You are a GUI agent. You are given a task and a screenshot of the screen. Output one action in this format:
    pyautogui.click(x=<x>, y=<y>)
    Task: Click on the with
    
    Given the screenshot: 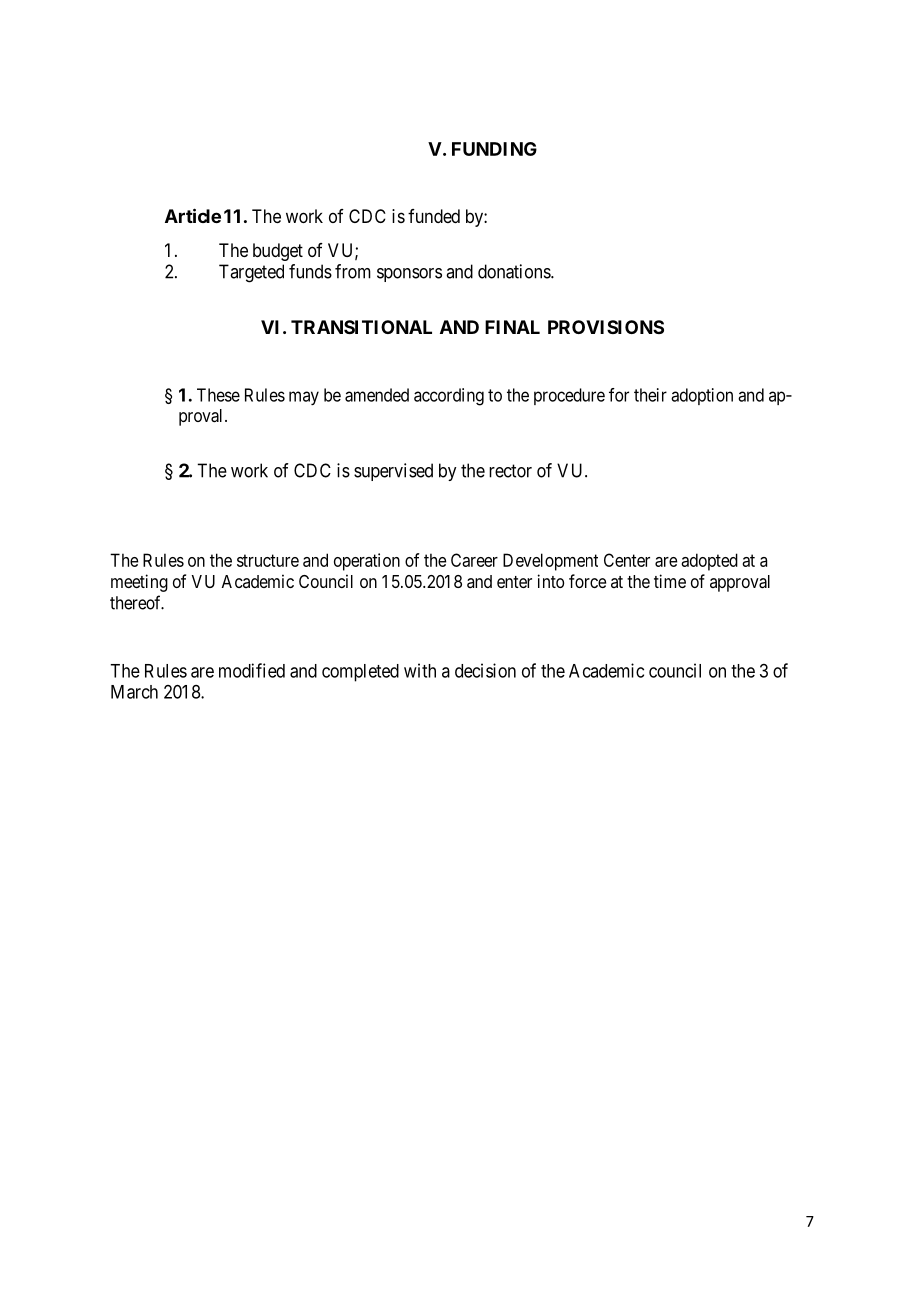 What is the action you would take?
    pyautogui.click(x=420, y=670)
